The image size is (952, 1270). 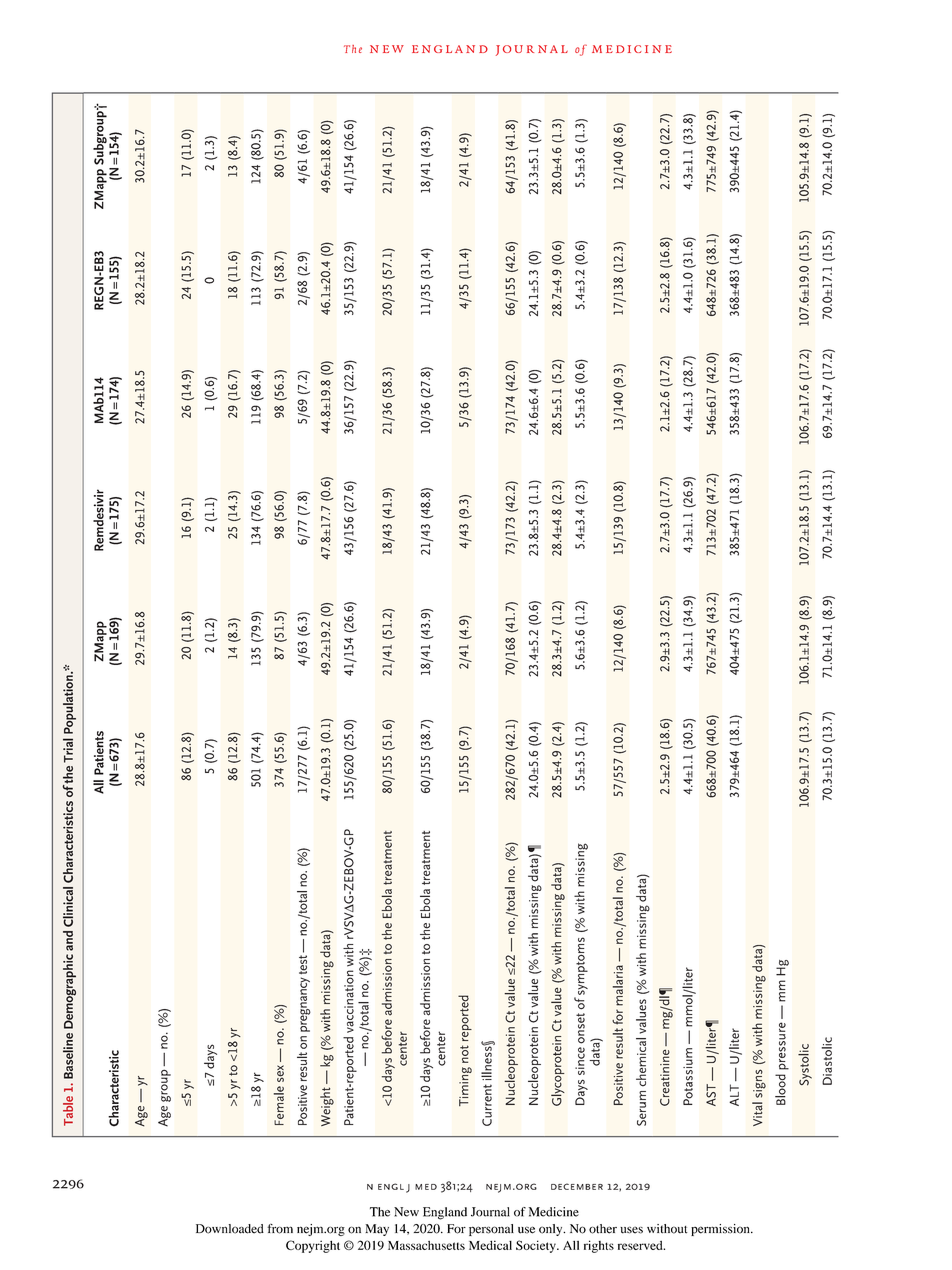 What do you see at coordinates (577, 1186) in the document?
I see `December` at bounding box center [577, 1186].
